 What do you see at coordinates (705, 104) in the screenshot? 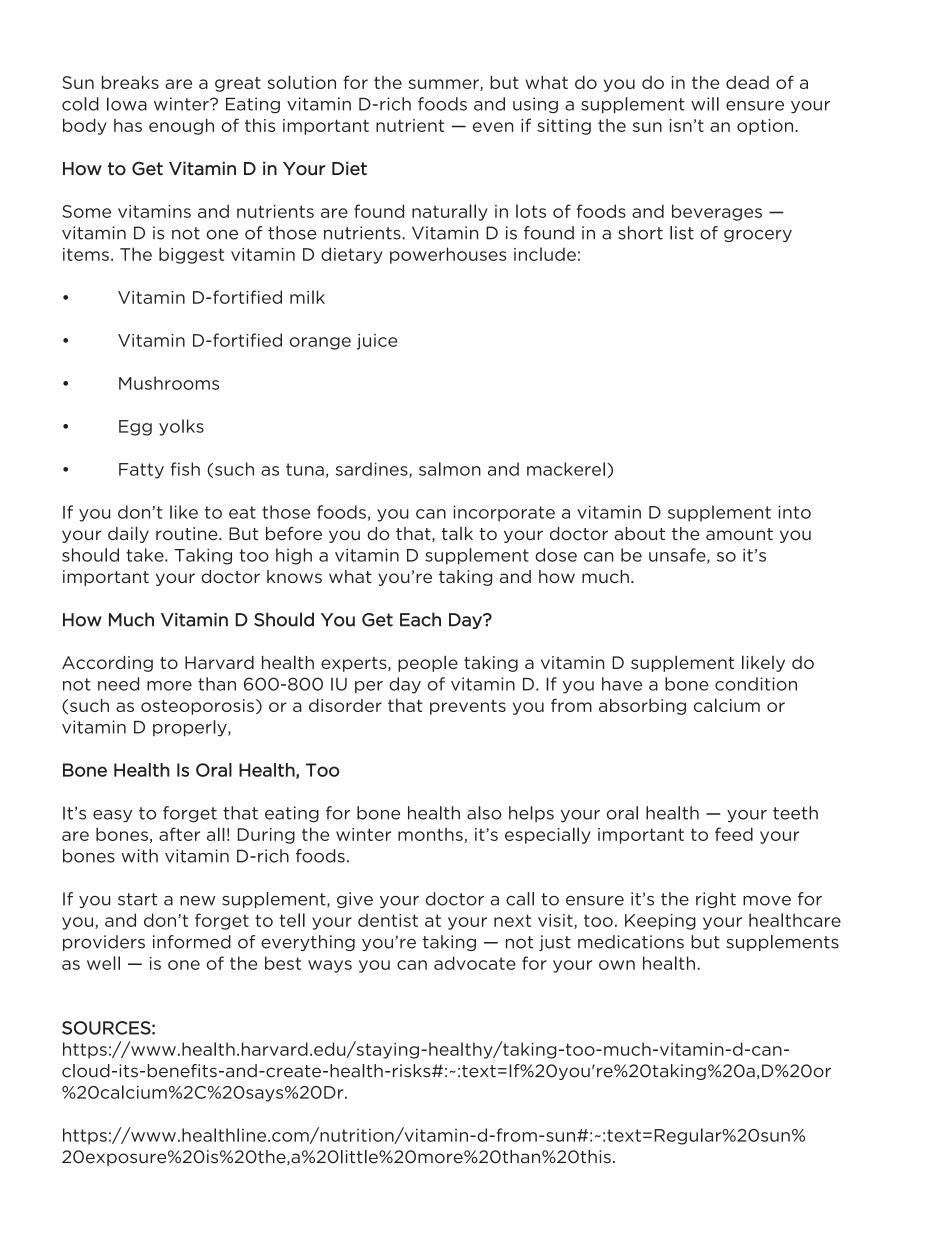
I see `will` at bounding box center [705, 104].
